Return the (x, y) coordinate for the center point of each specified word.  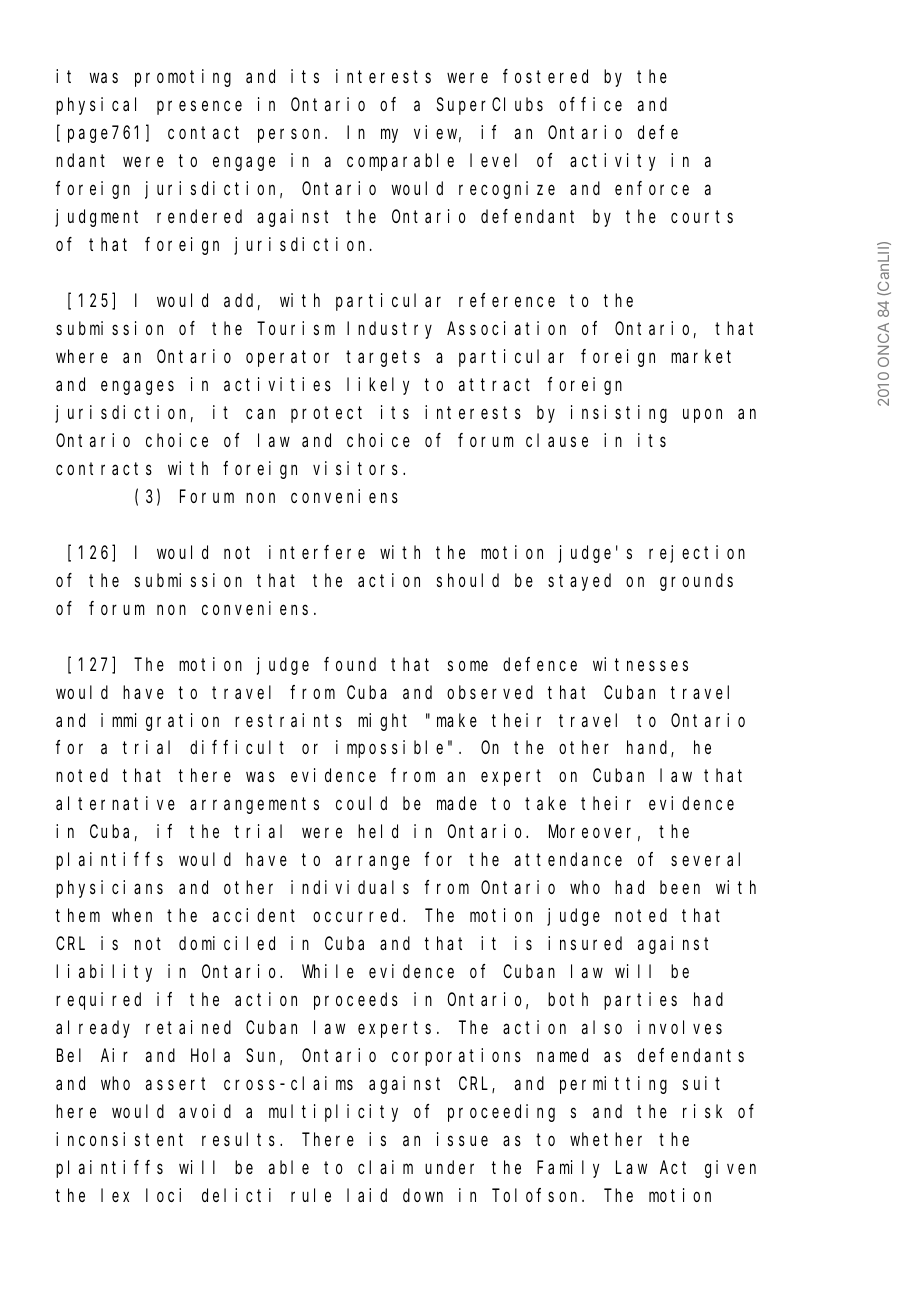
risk (702, 1111)
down (423, 1195)
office (590, 104)
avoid (205, 1111)
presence (199, 108)
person (292, 136)
